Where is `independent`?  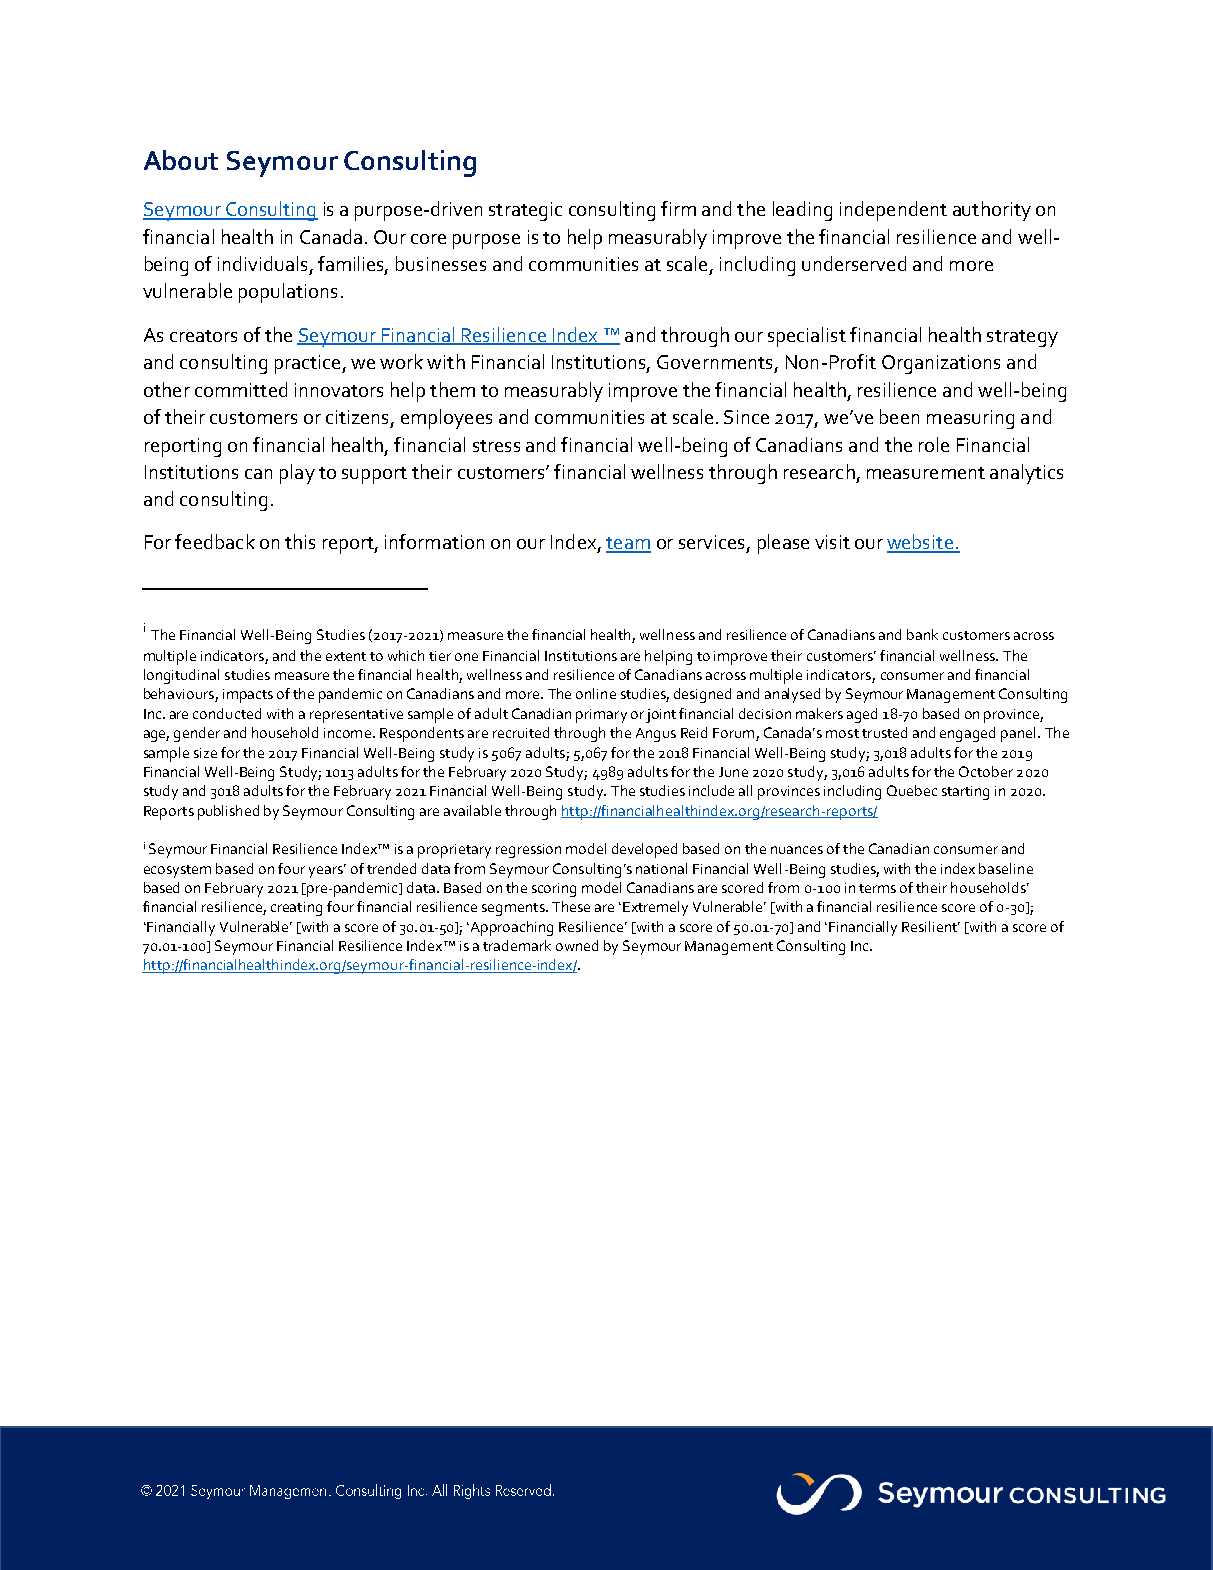
independent is located at coordinates (893, 211).
